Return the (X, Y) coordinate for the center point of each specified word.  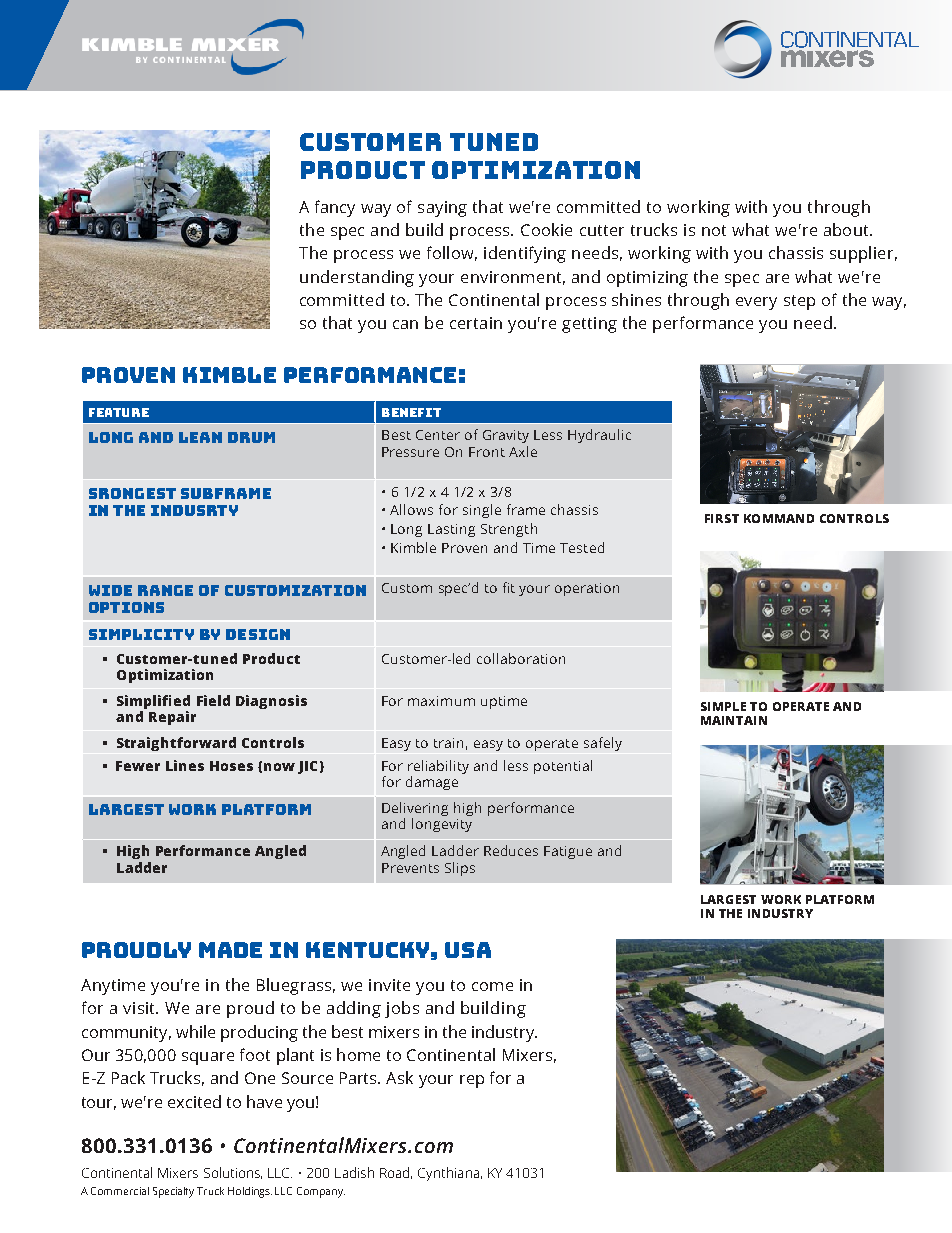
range (165, 590)
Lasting (451, 530)
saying (442, 209)
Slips (460, 869)
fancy (335, 208)
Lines (185, 765)
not (714, 230)
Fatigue (568, 852)
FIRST (722, 518)
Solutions (233, 1173)
